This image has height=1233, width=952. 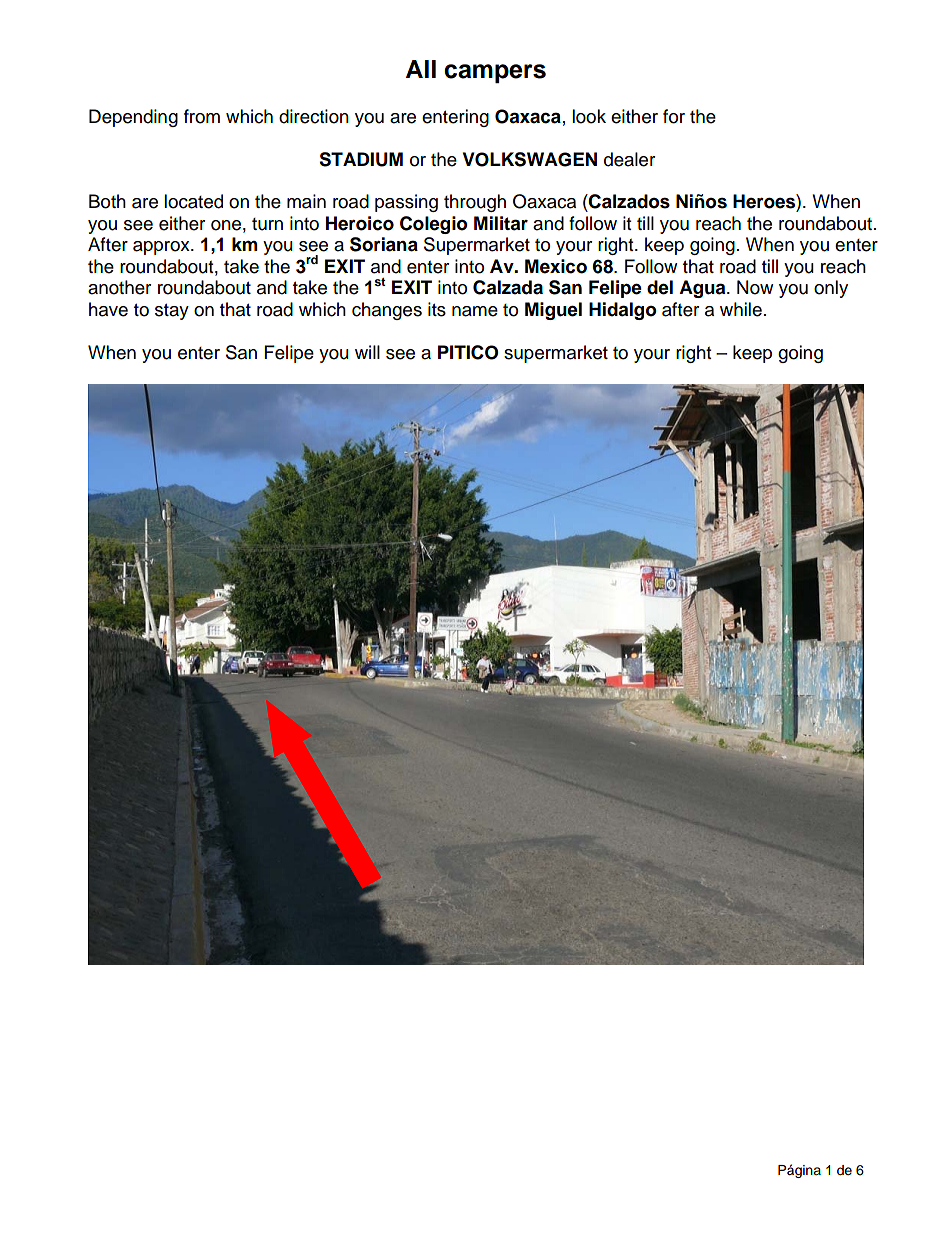 What do you see at coordinates (674, 116) in the image?
I see `for` at bounding box center [674, 116].
